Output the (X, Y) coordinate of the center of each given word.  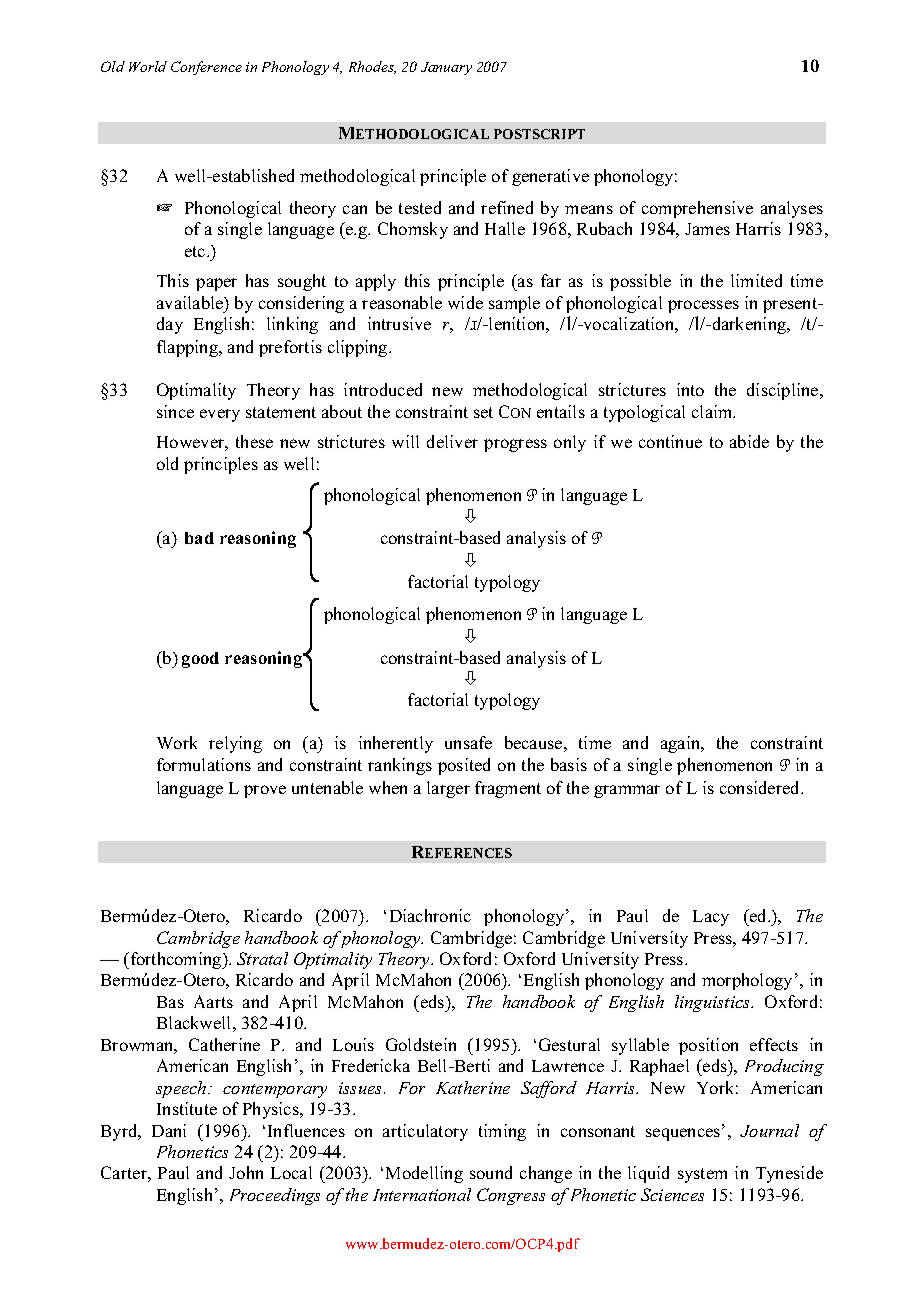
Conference (206, 68)
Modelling (424, 1174)
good (200, 660)
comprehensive (697, 209)
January (446, 68)
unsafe (468, 742)
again (682, 744)
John (246, 1172)
